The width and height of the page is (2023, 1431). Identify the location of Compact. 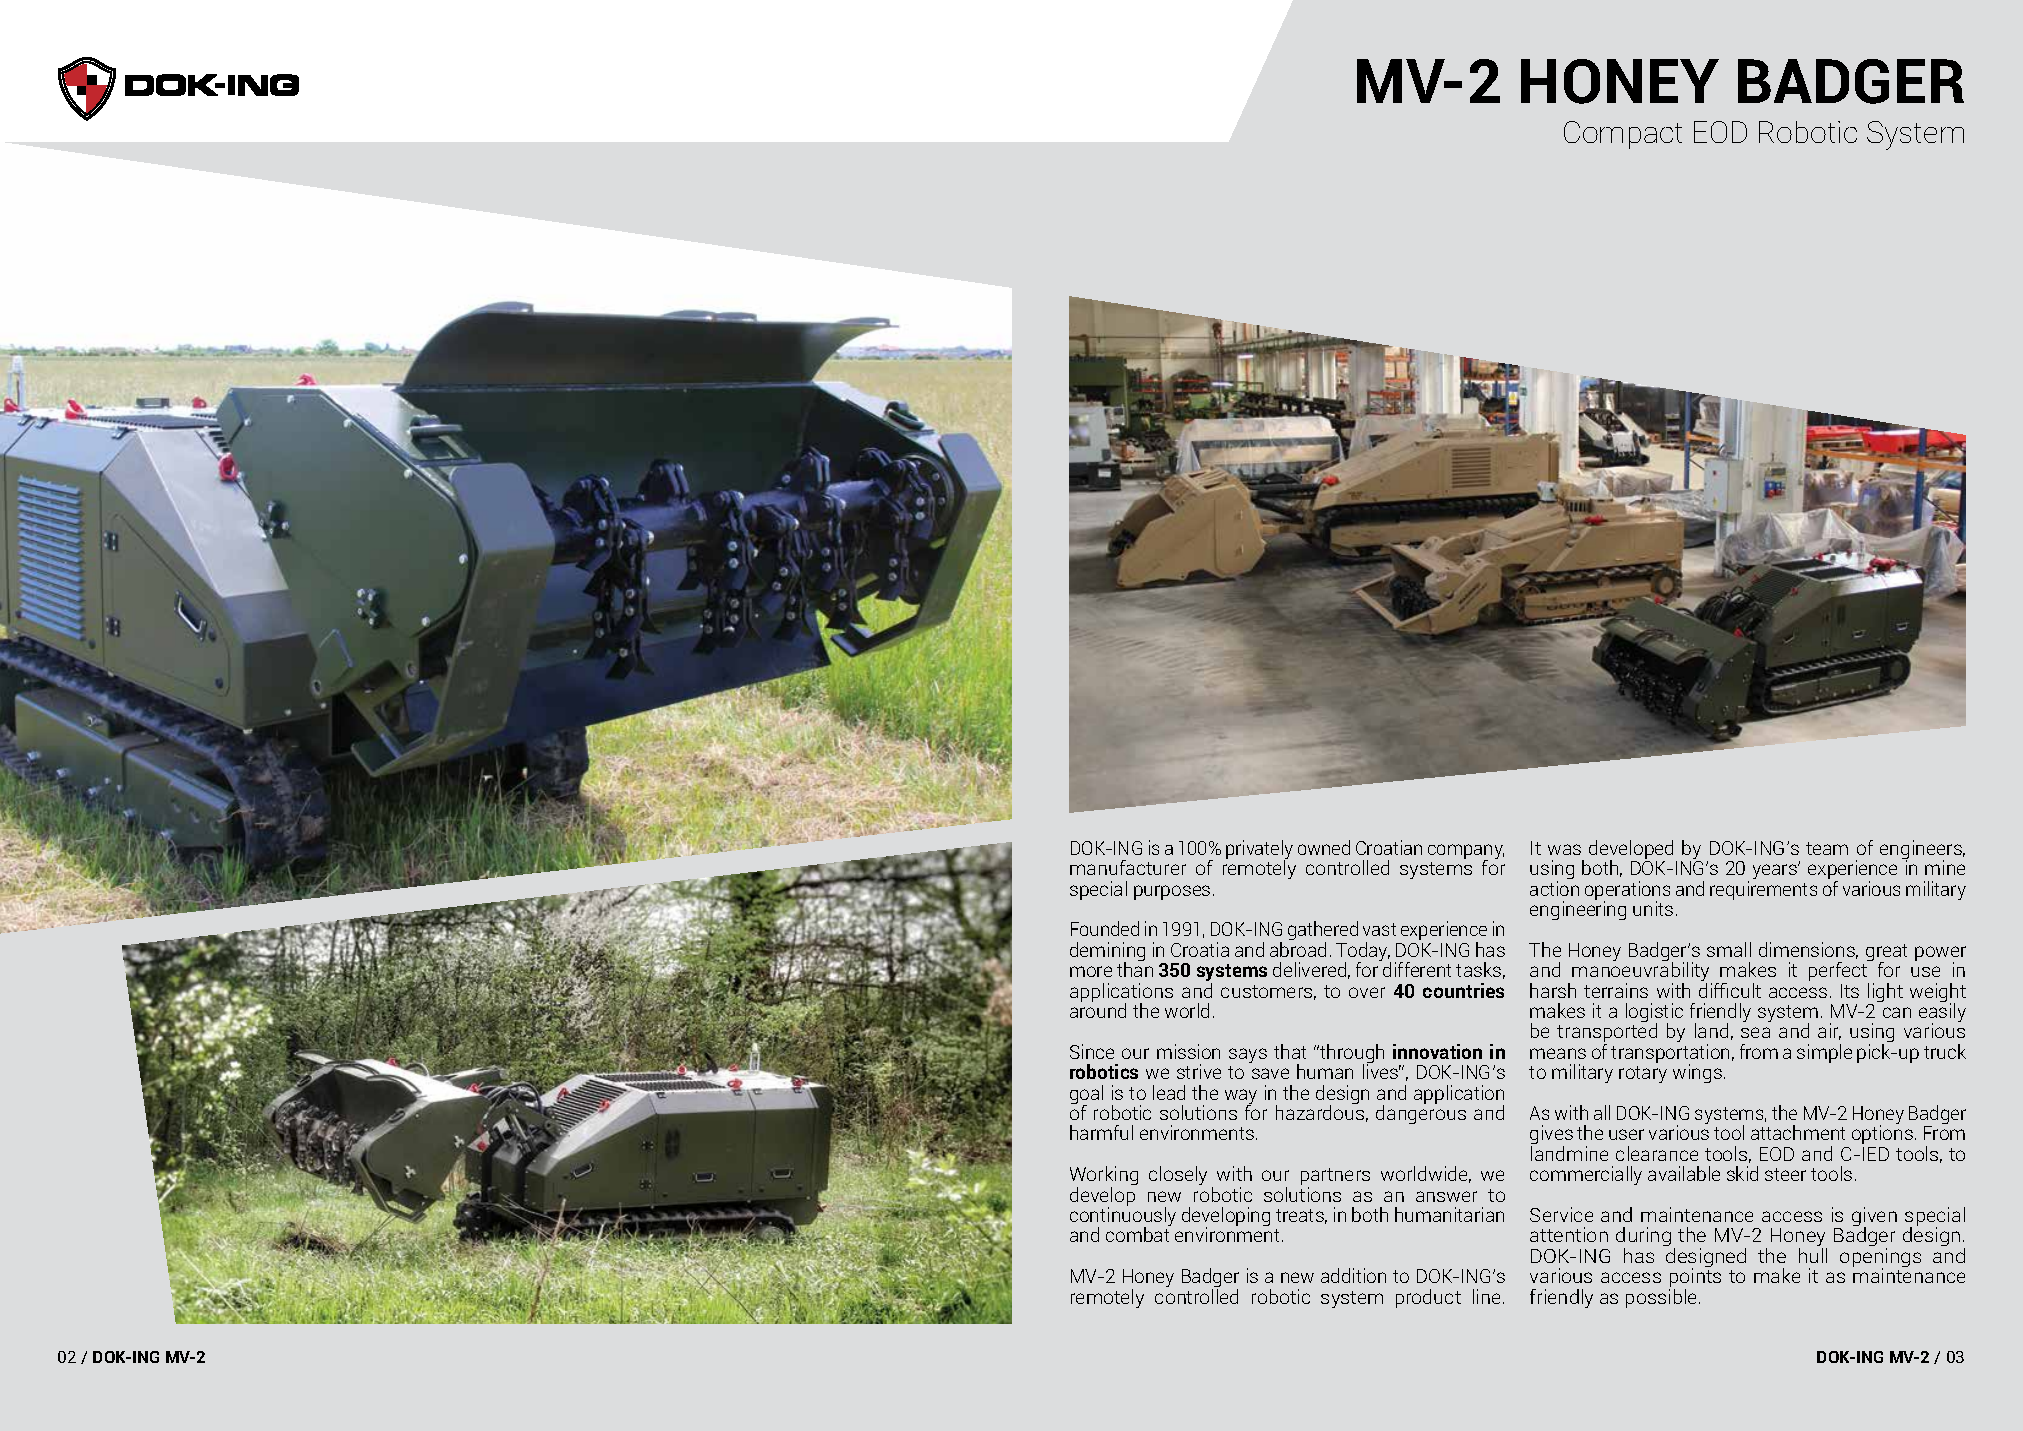
(1623, 135).
